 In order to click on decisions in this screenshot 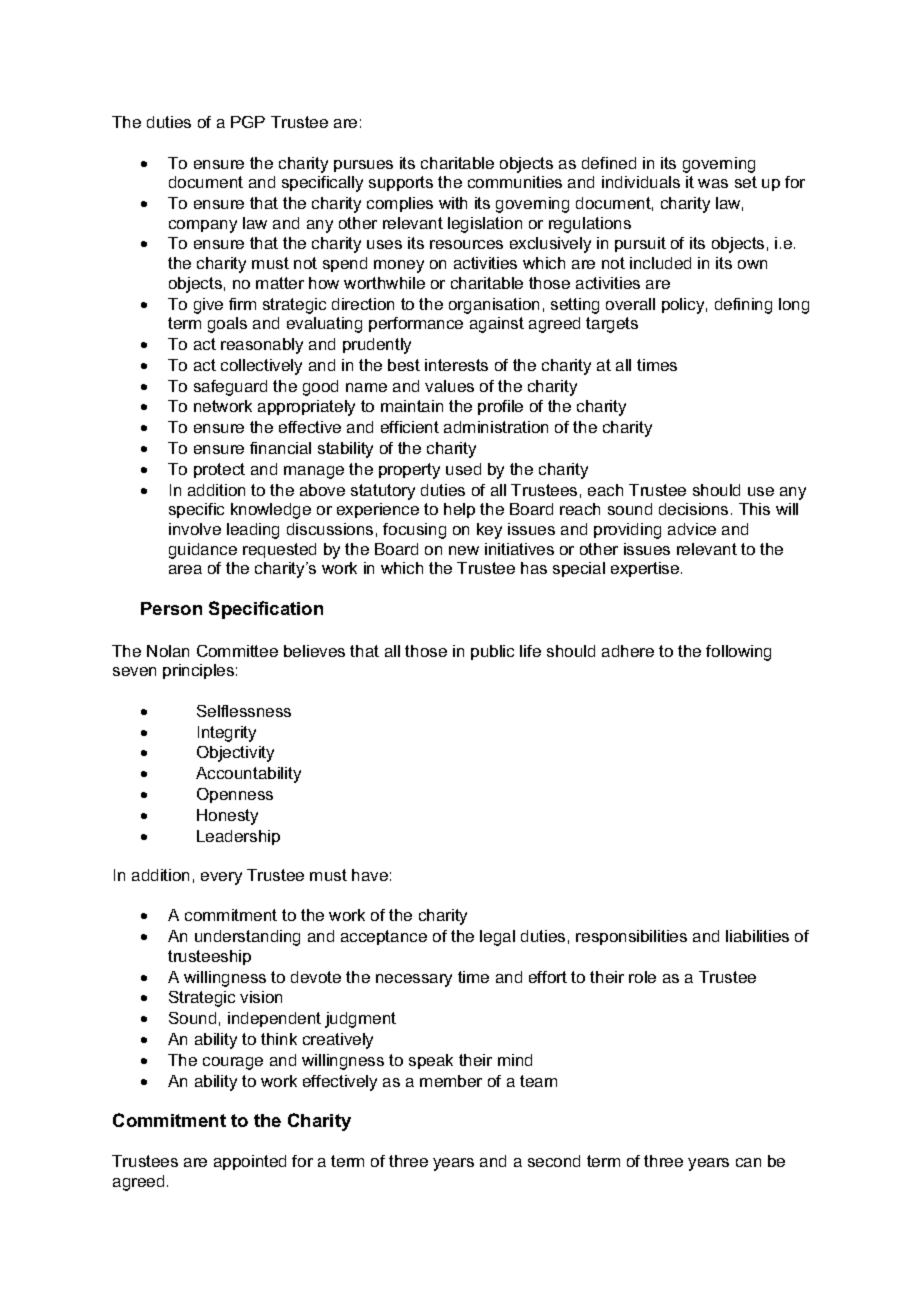, I will do `click(693, 509)`.
